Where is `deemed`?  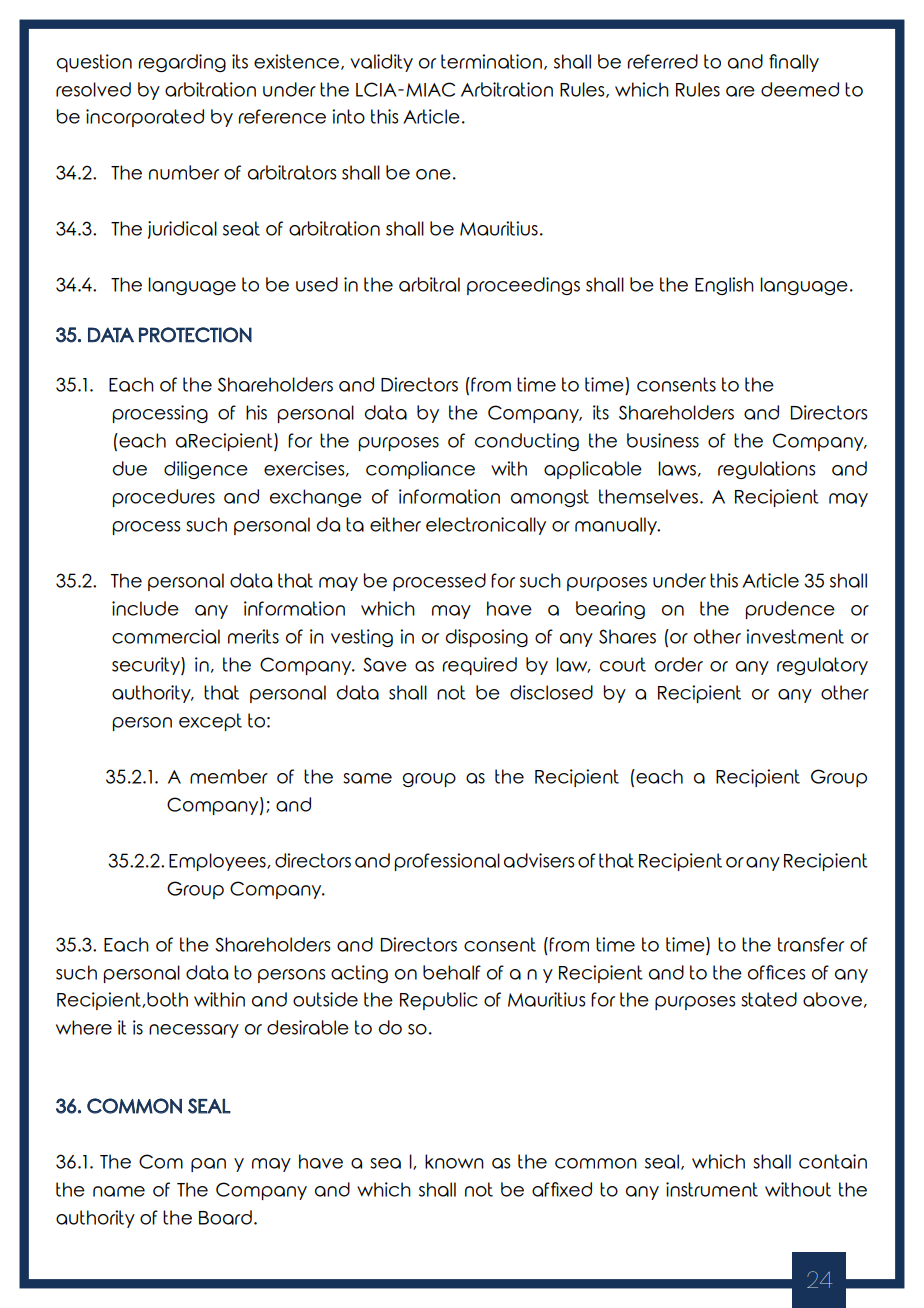 deemed is located at coordinates (800, 89).
